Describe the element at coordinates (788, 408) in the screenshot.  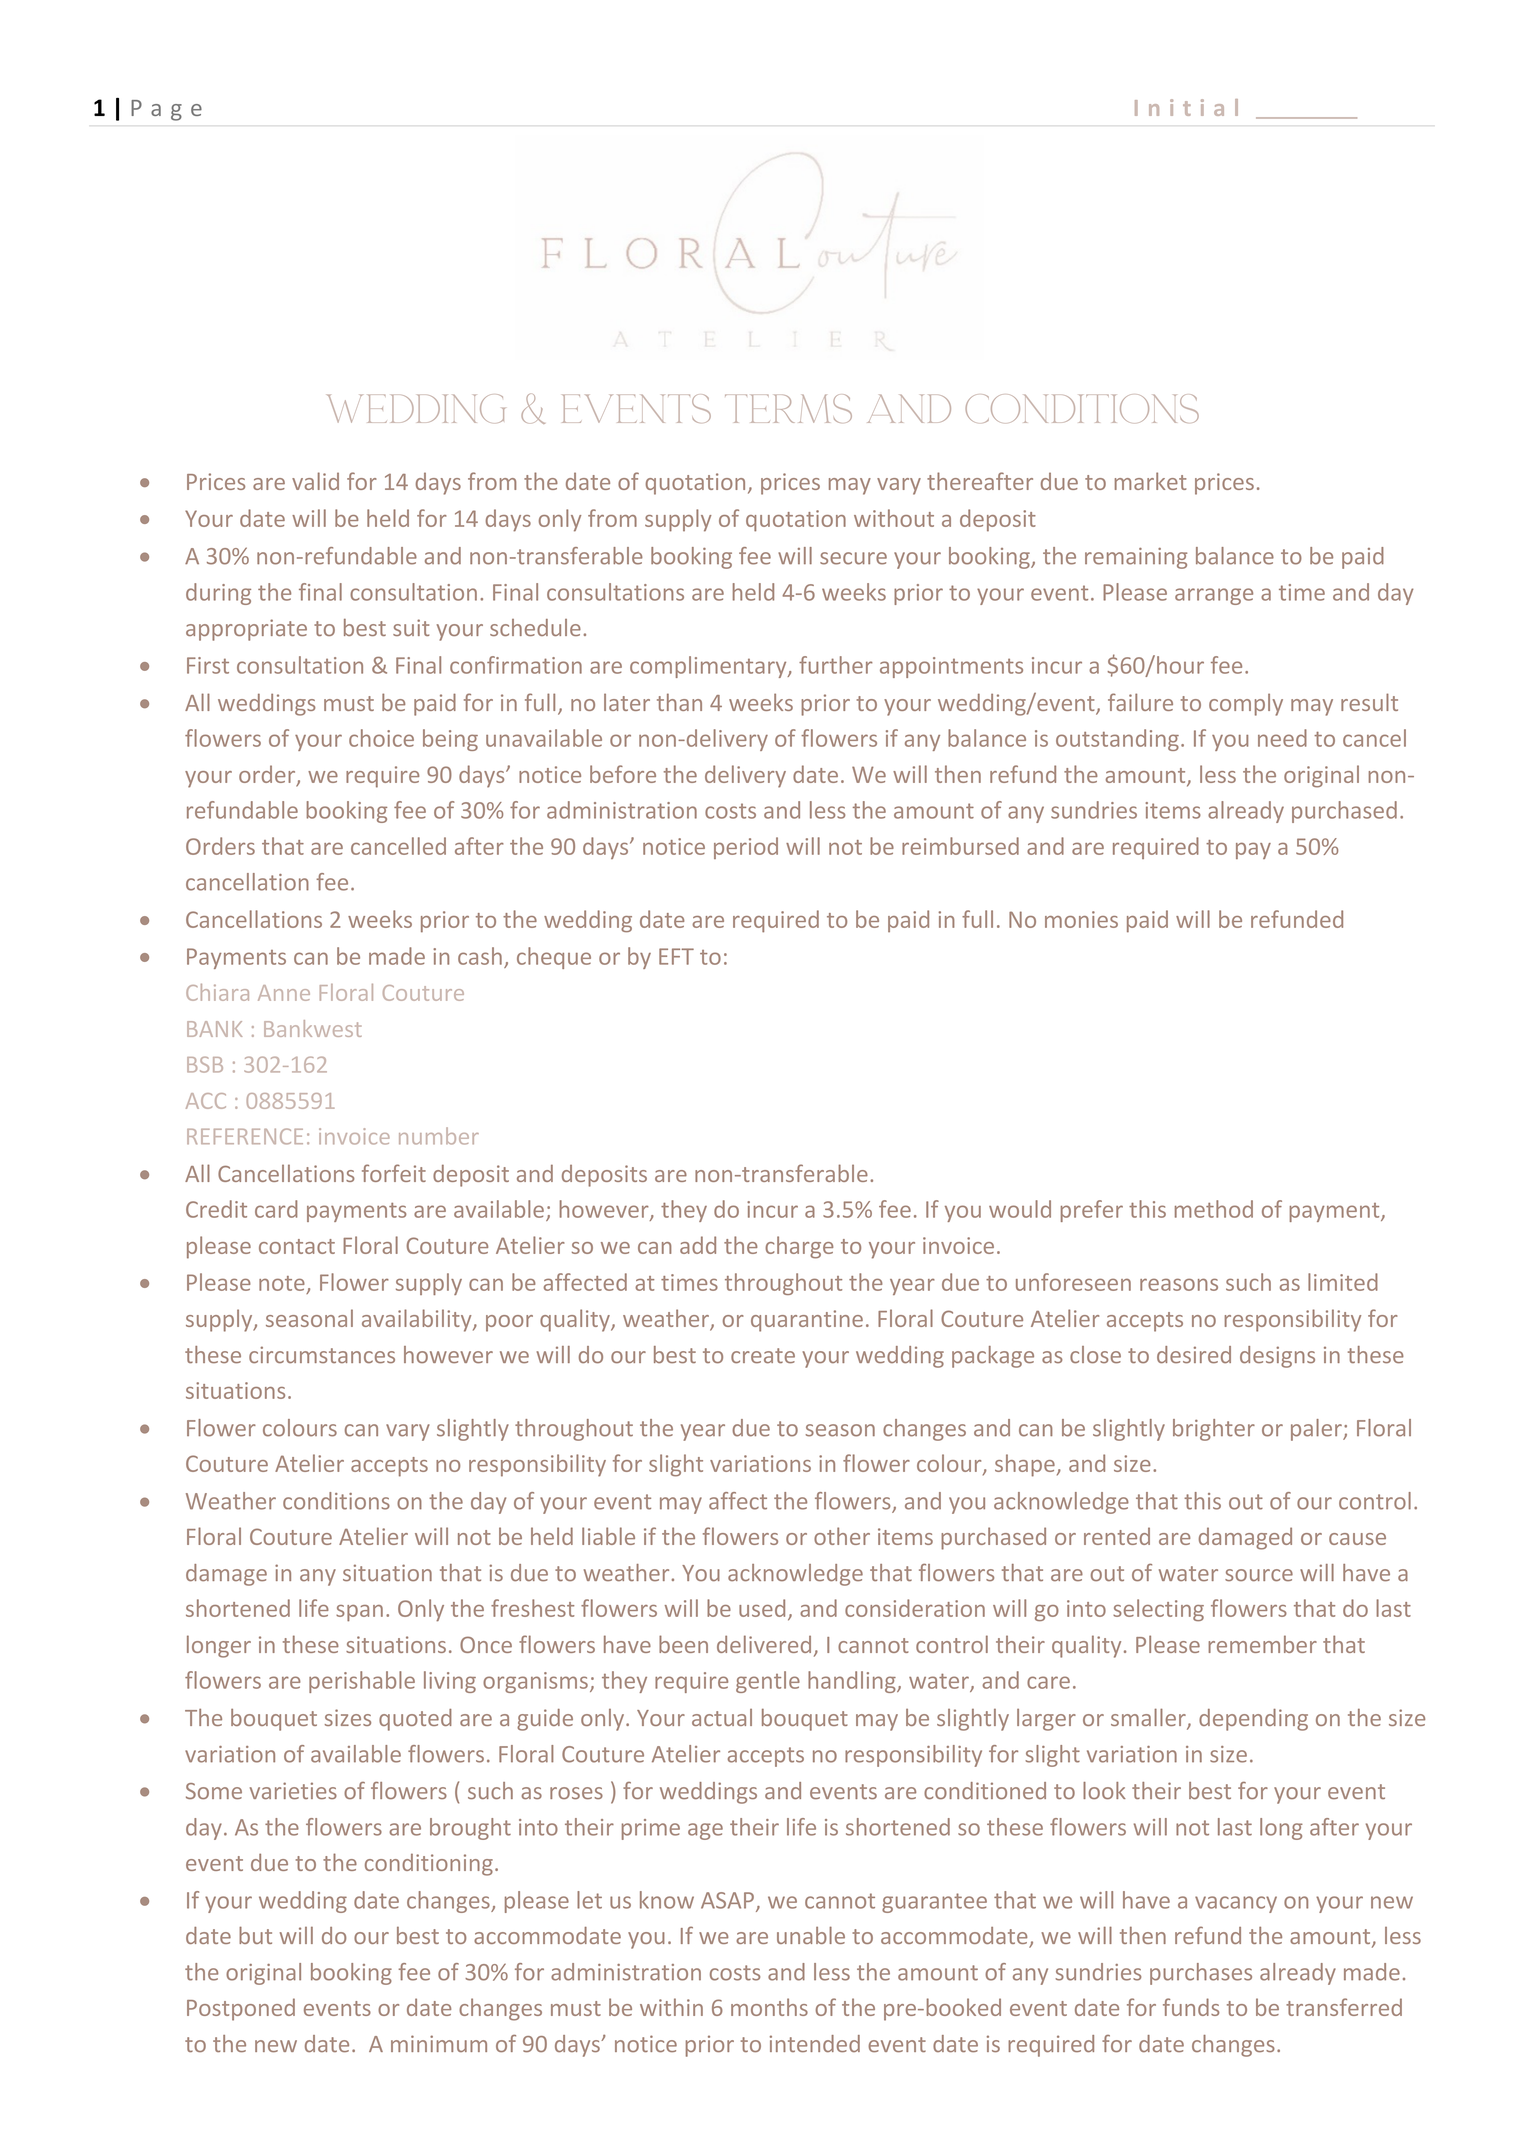
I see `Terms` at that location.
